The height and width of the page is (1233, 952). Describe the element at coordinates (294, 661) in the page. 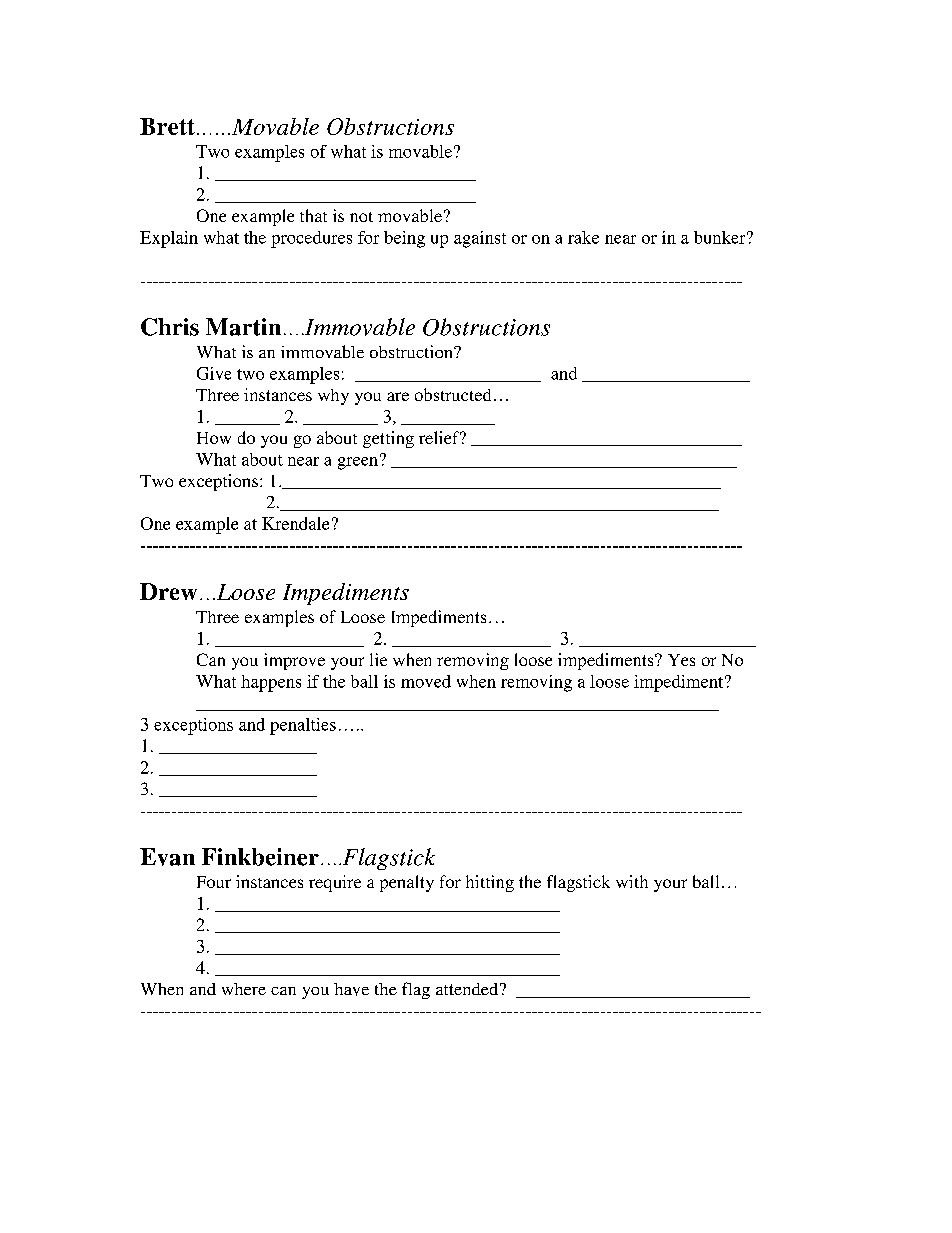

I see `improve` at that location.
